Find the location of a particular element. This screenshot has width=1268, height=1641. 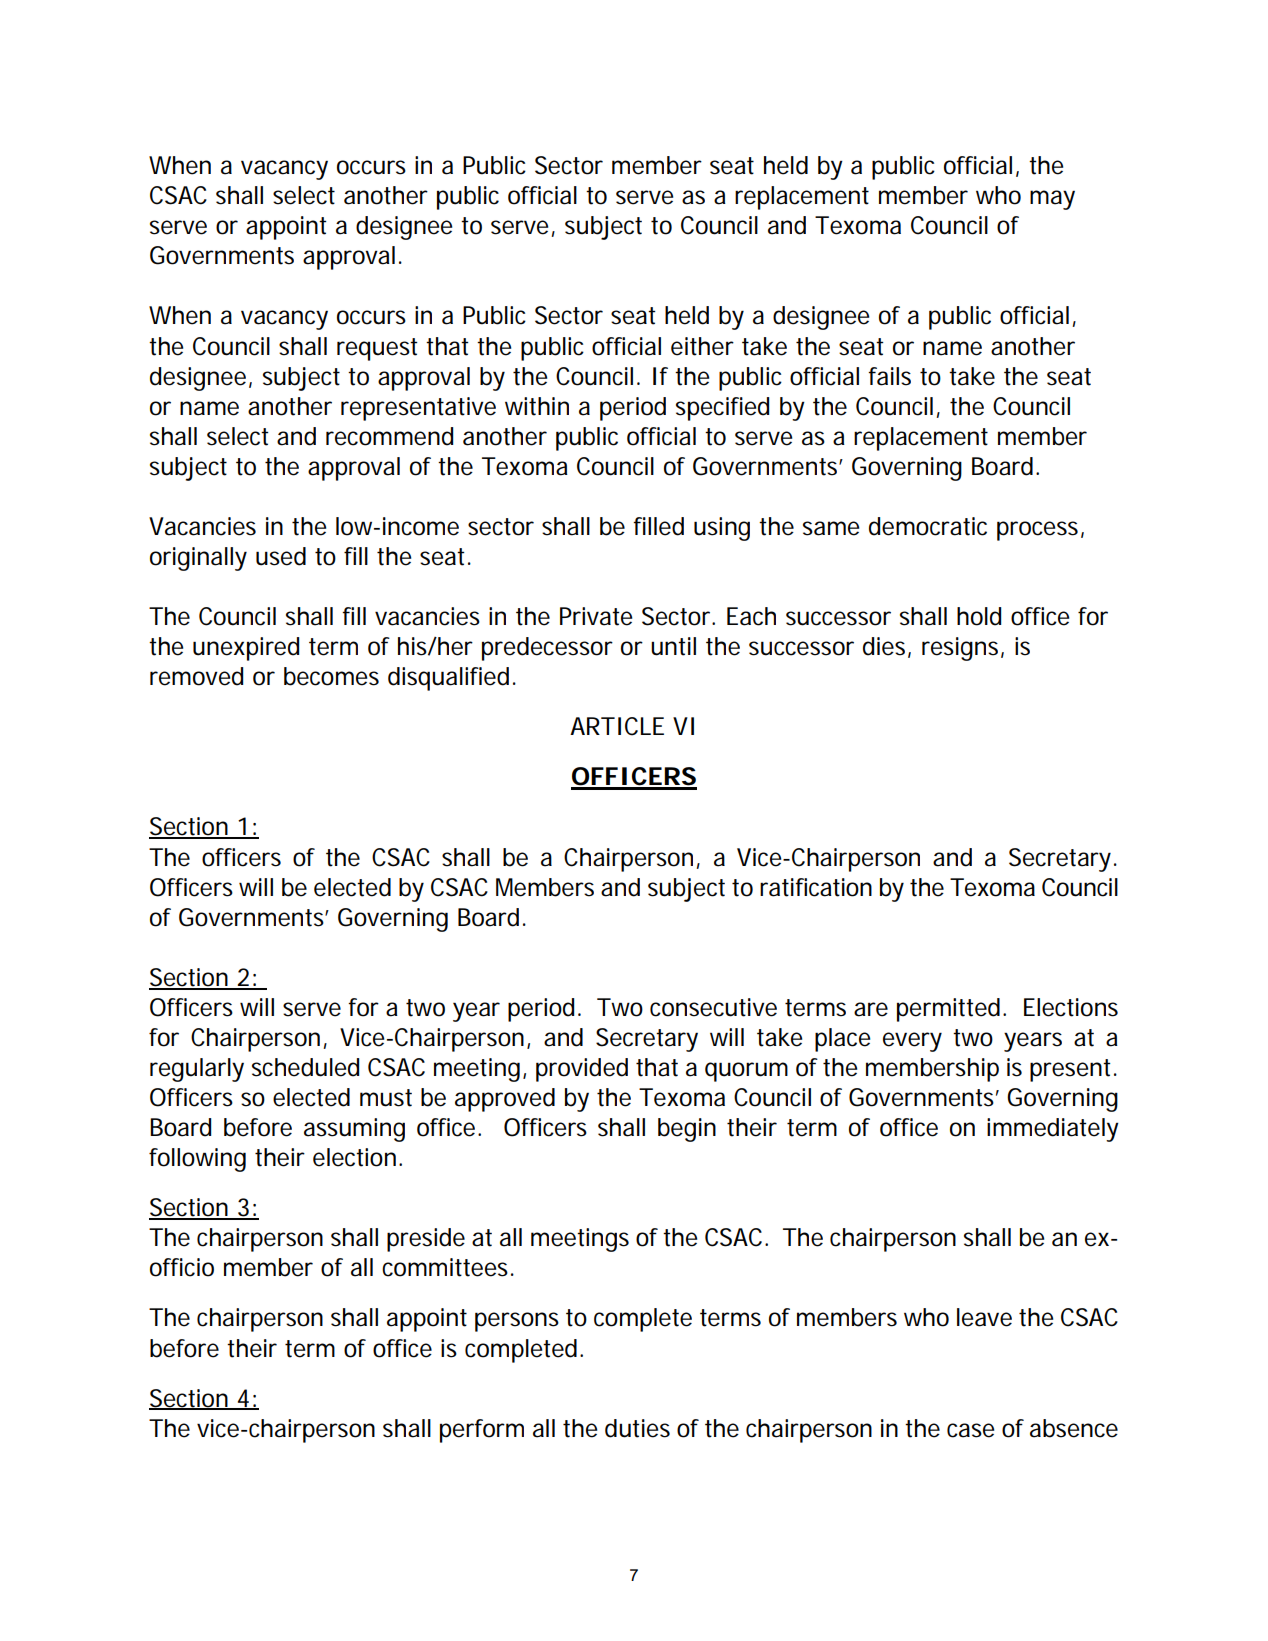

ARTICLE is located at coordinates (617, 726).
